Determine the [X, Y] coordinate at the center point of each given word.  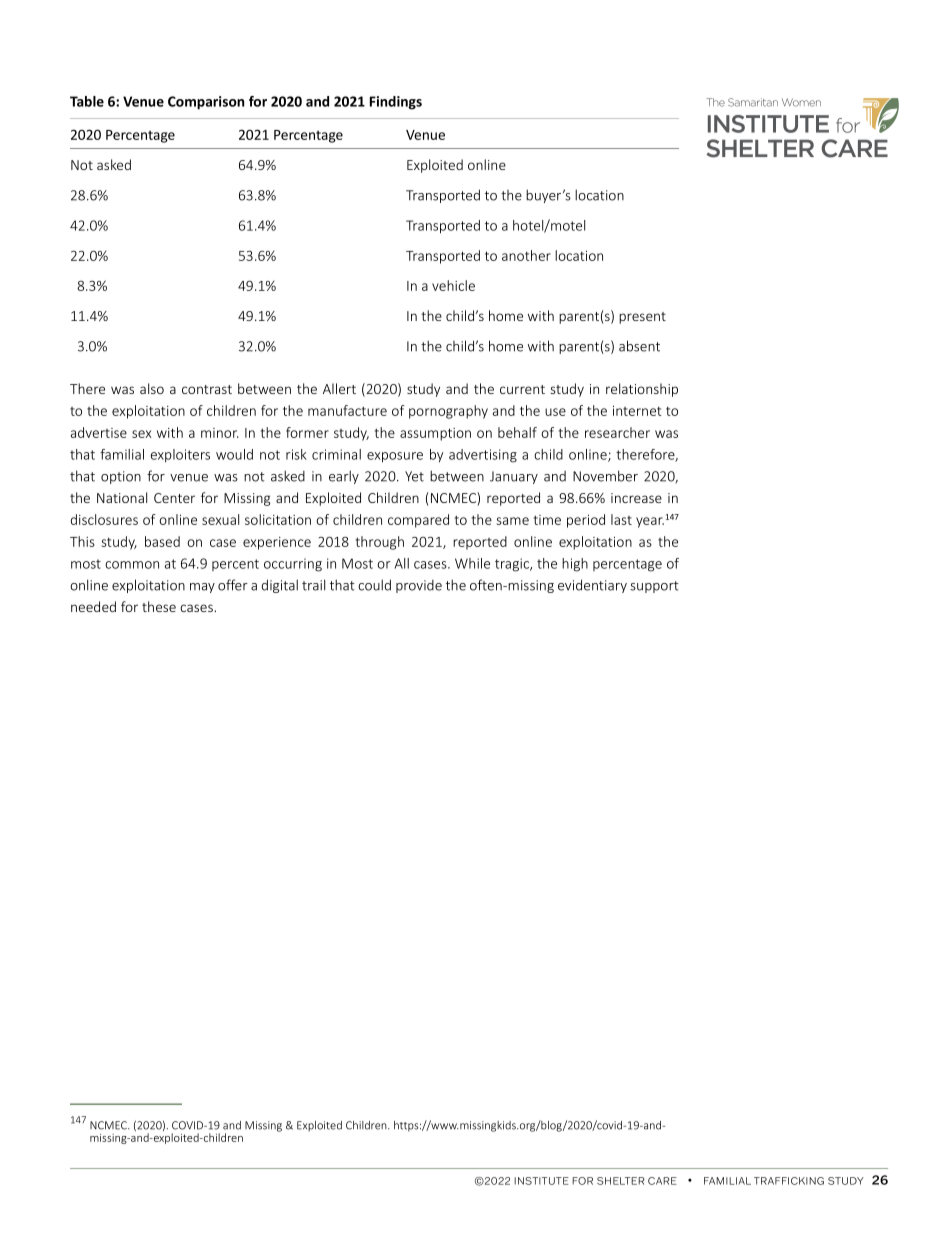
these [159, 606]
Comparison [206, 103]
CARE [662, 1181]
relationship [642, 390]
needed [93, 606]
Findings [396, 103]
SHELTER [621, 1181]
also [152, 388]
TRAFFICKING [789, 1181]
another [526, 255]
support [654, 587]
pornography [448, 412]
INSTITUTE [541, 1181]
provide [419, 586]
